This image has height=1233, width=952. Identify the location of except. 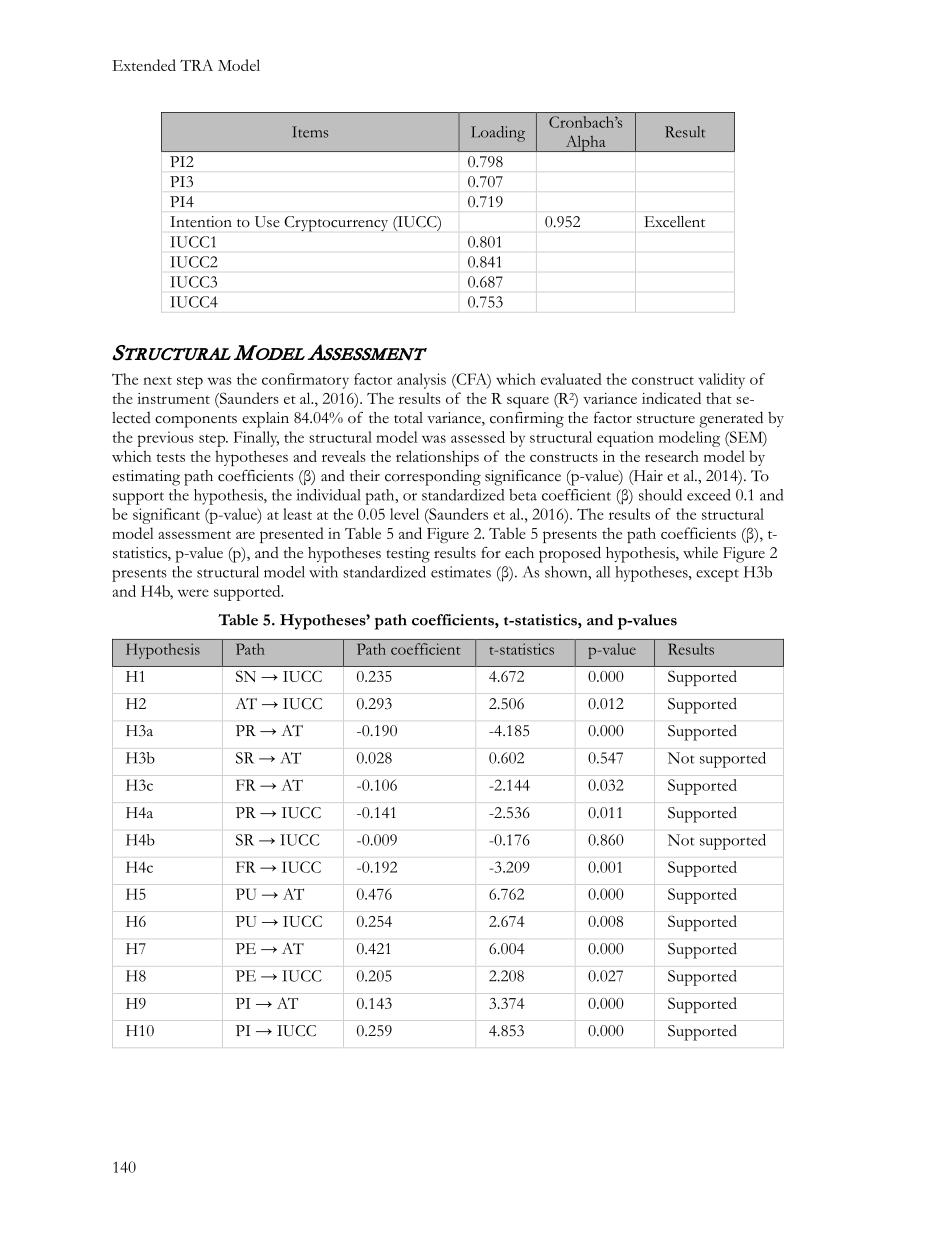
(717, 575).
